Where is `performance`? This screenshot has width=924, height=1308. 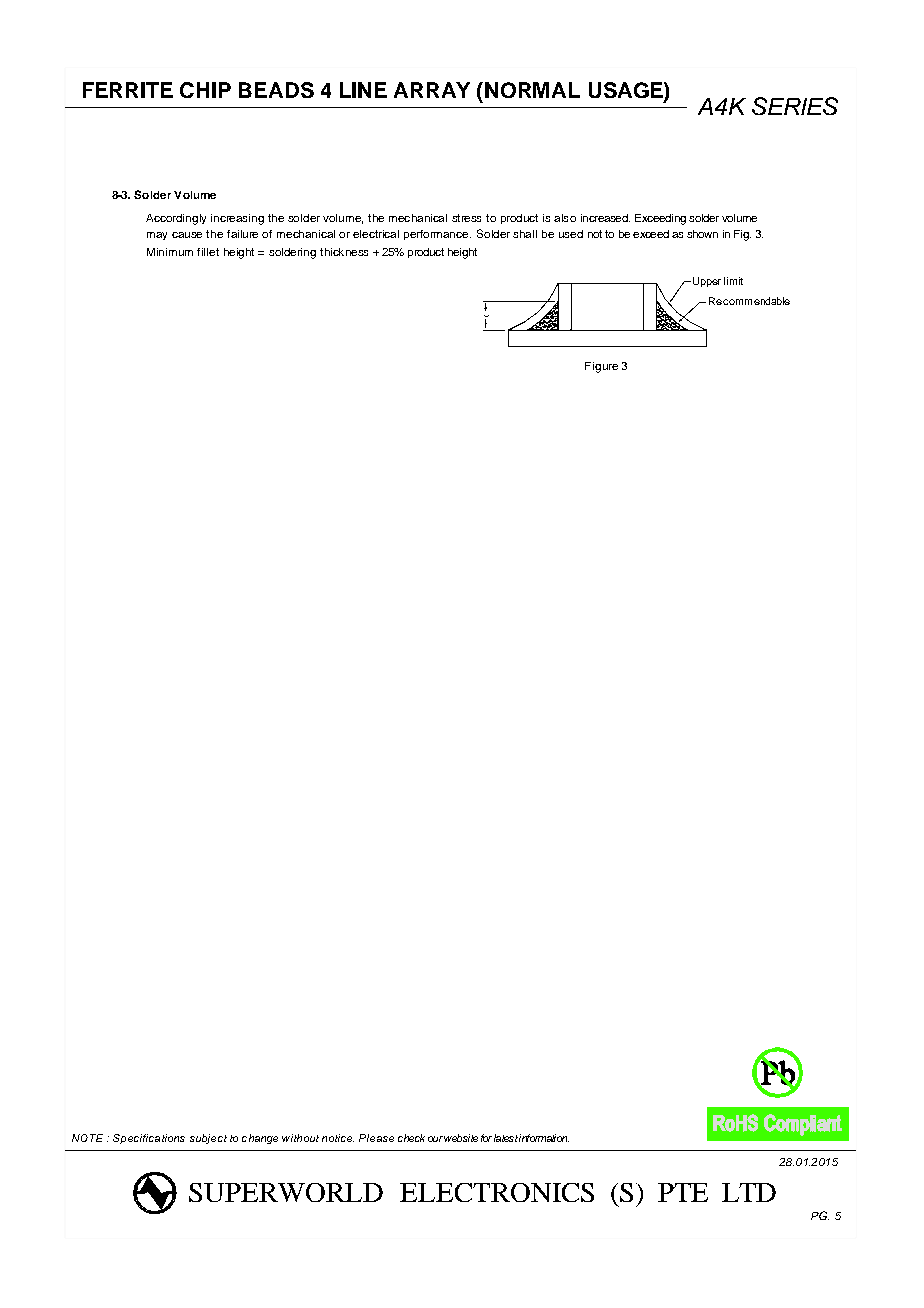
performance is located at coordinates (436, 235).
